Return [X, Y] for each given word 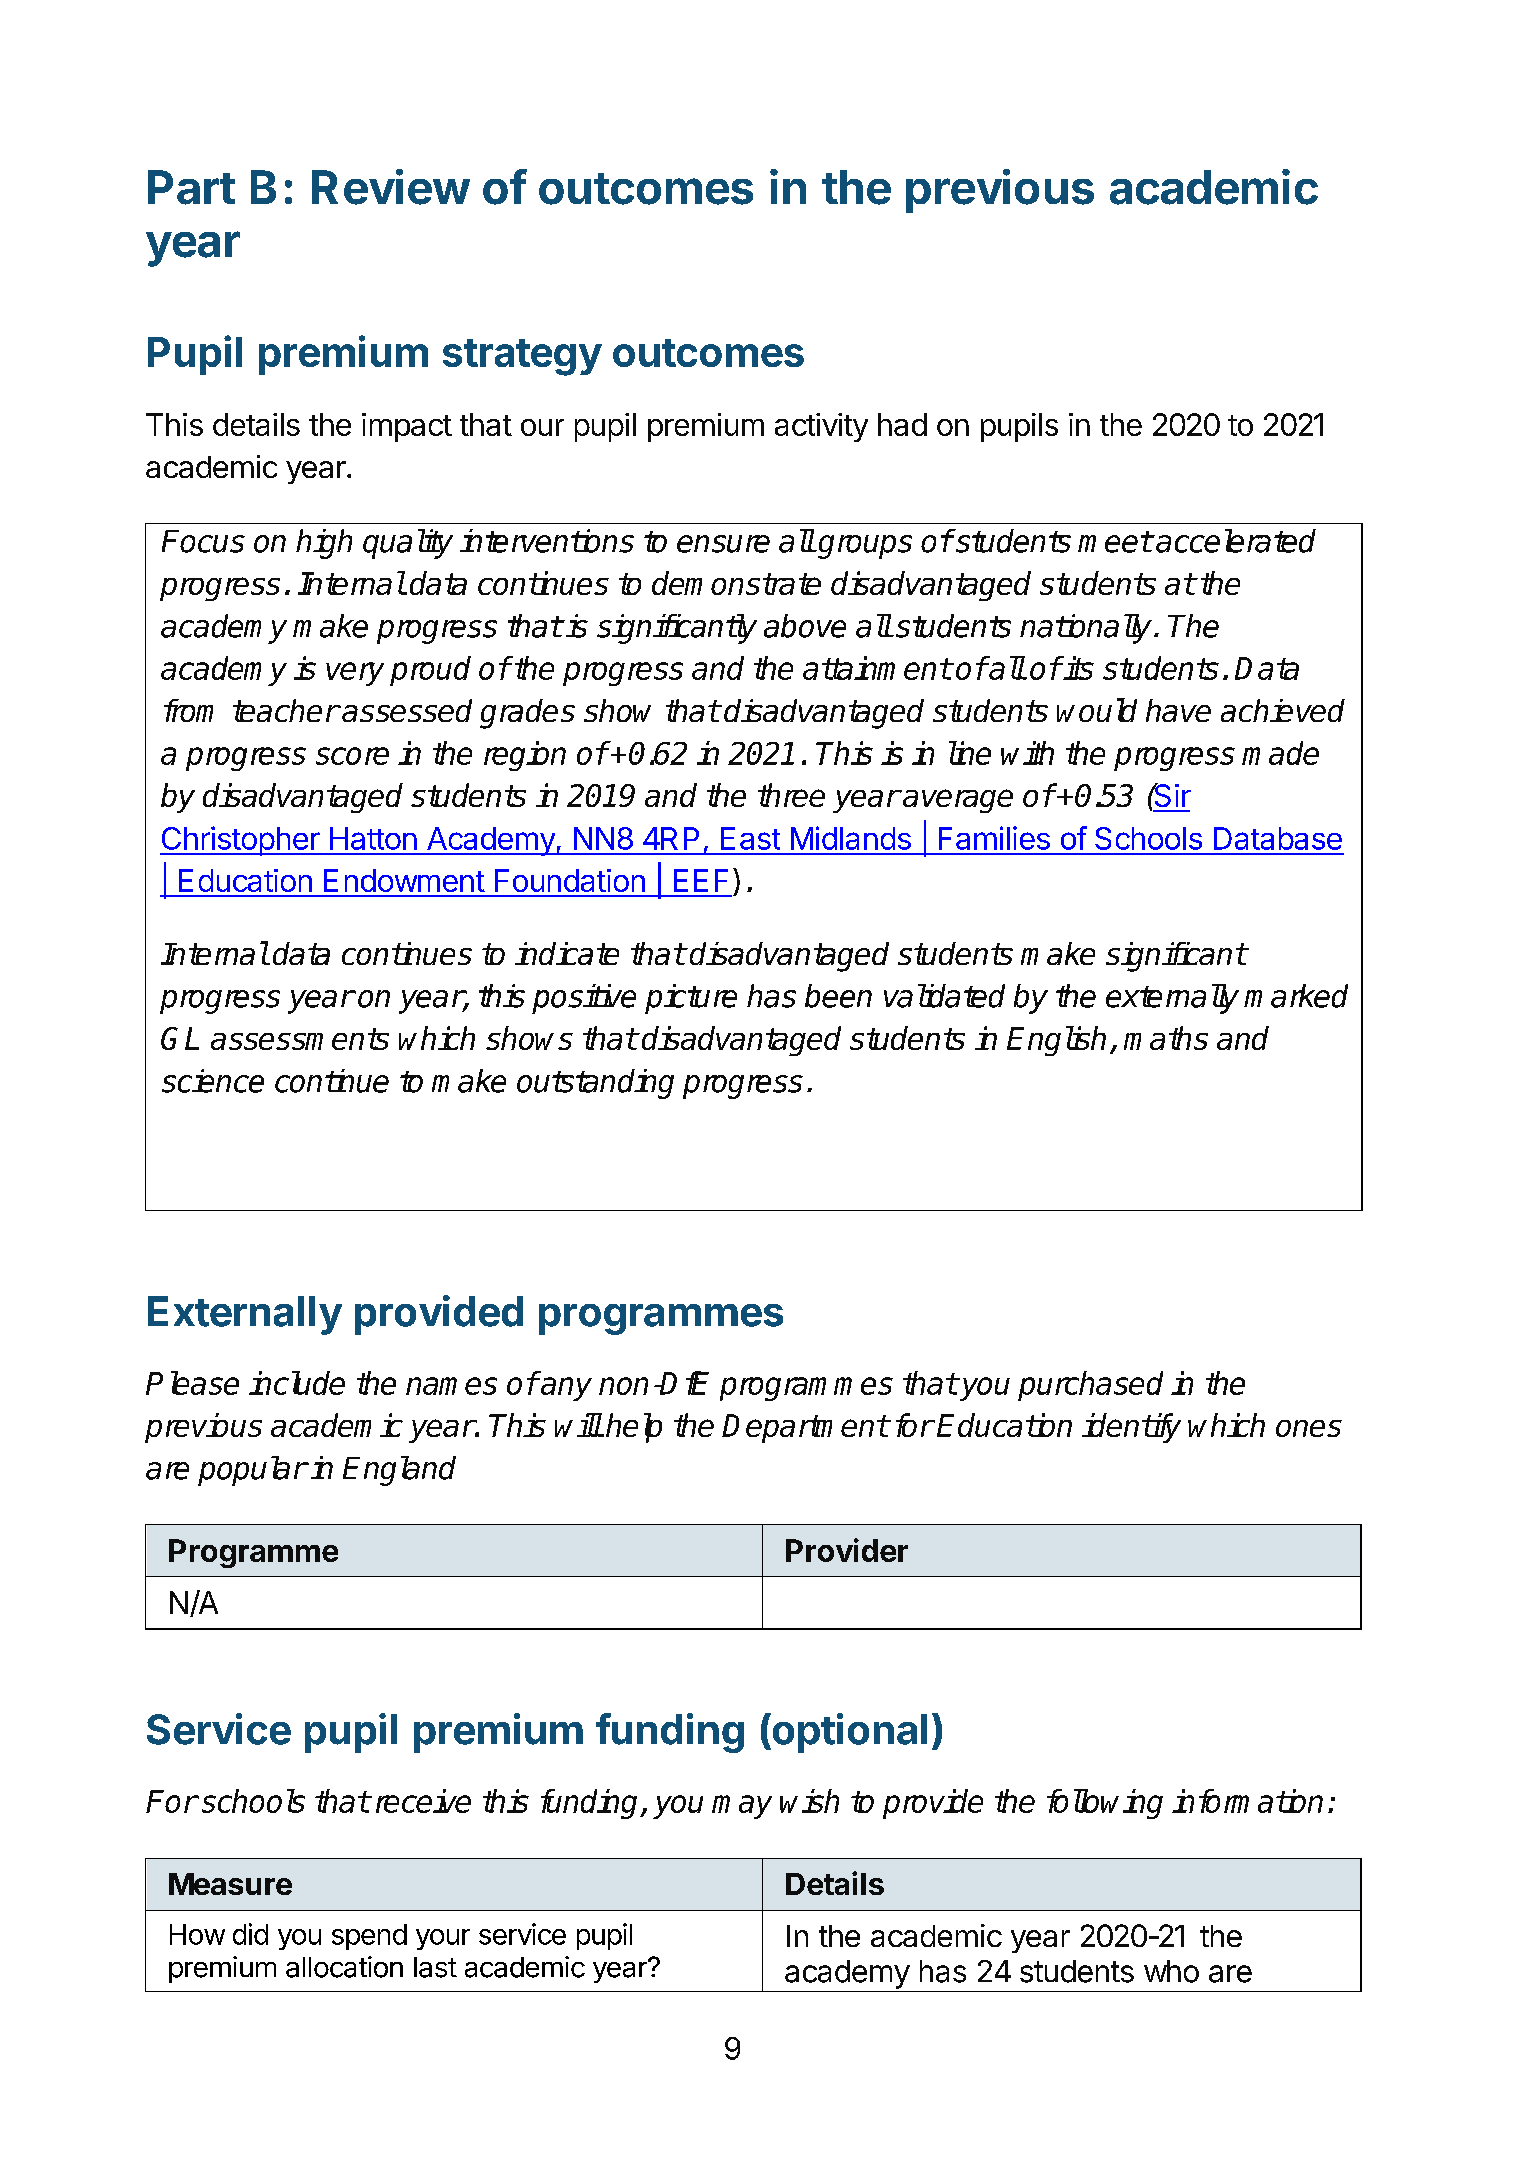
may [742, 1807]
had [902, 424]
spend [369, 1937]
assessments [300, 1039]
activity [821, 427]
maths [1166, 1038]
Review [391, 187]
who [1171, 1971]
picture [691, 999]
